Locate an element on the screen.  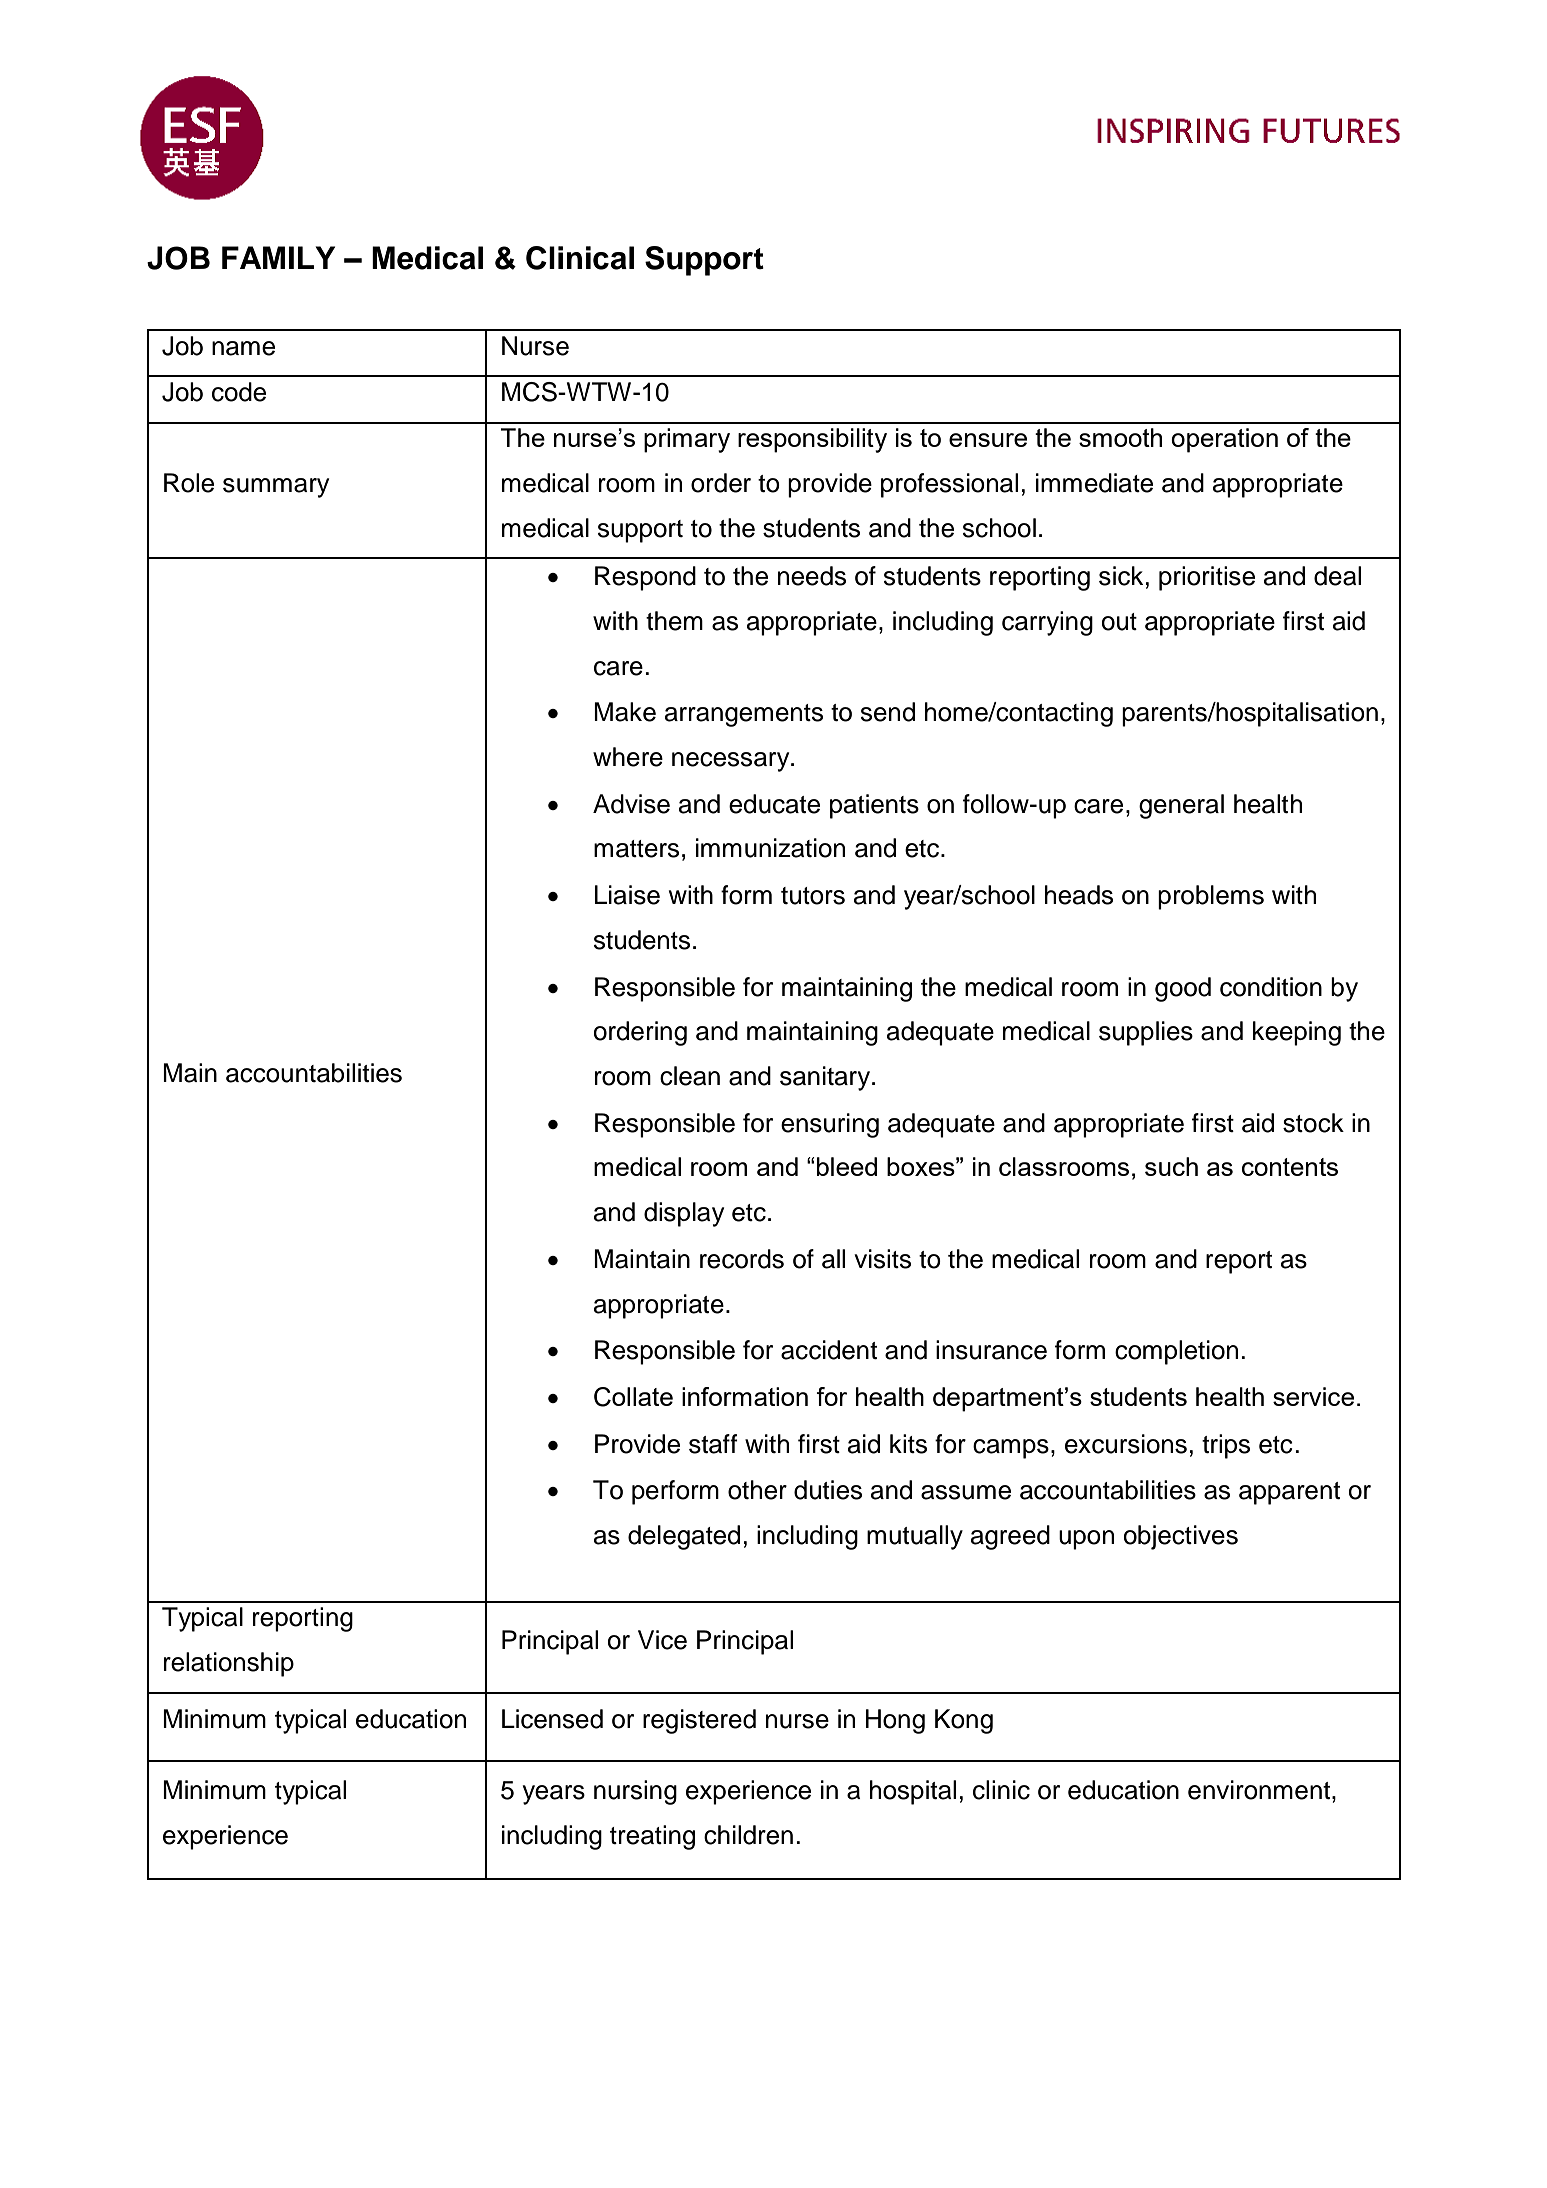
relationship is located at coordinates (229, 1664).
